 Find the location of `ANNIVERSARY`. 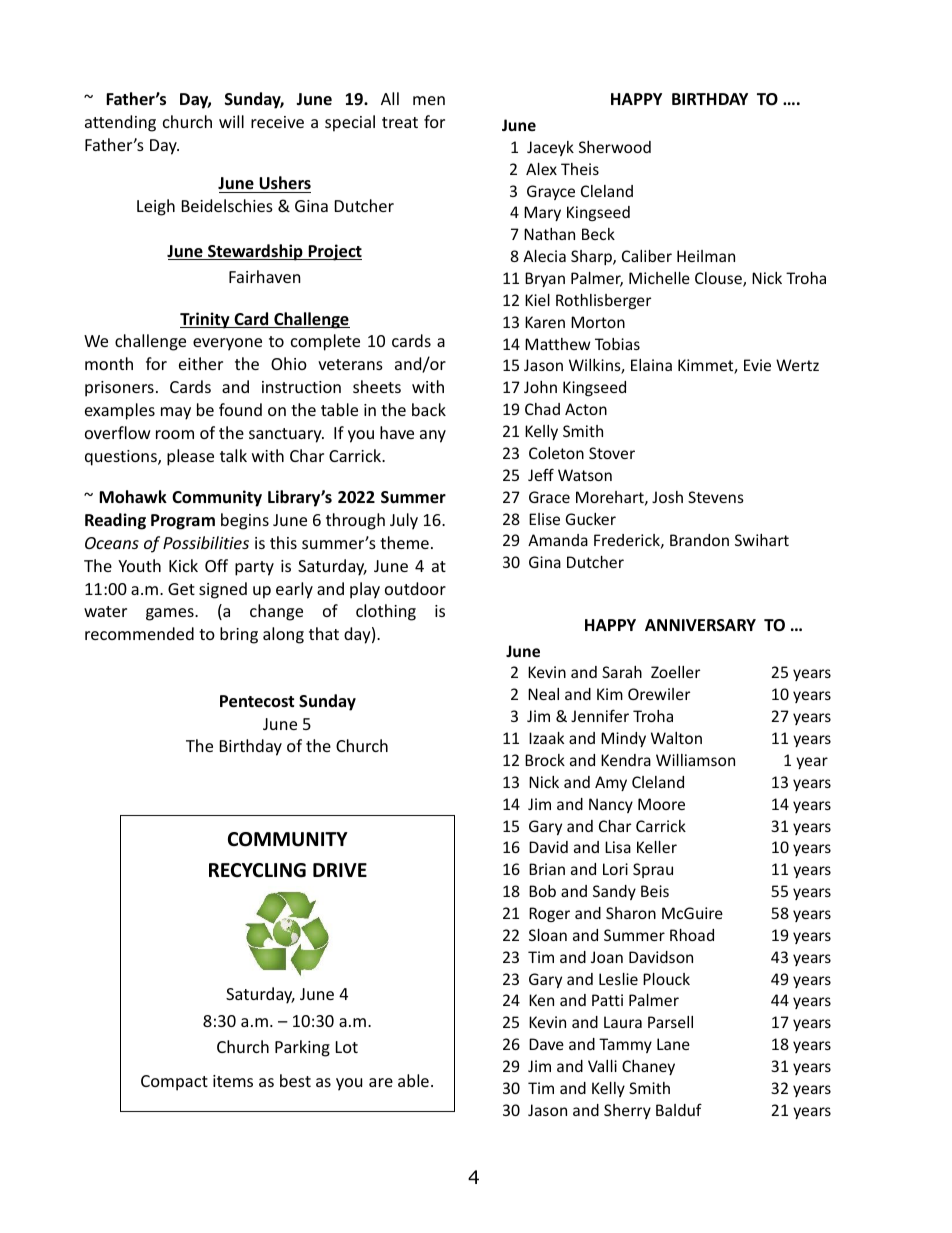

ANNIVERSARY is located at coordinates (700, 625).
